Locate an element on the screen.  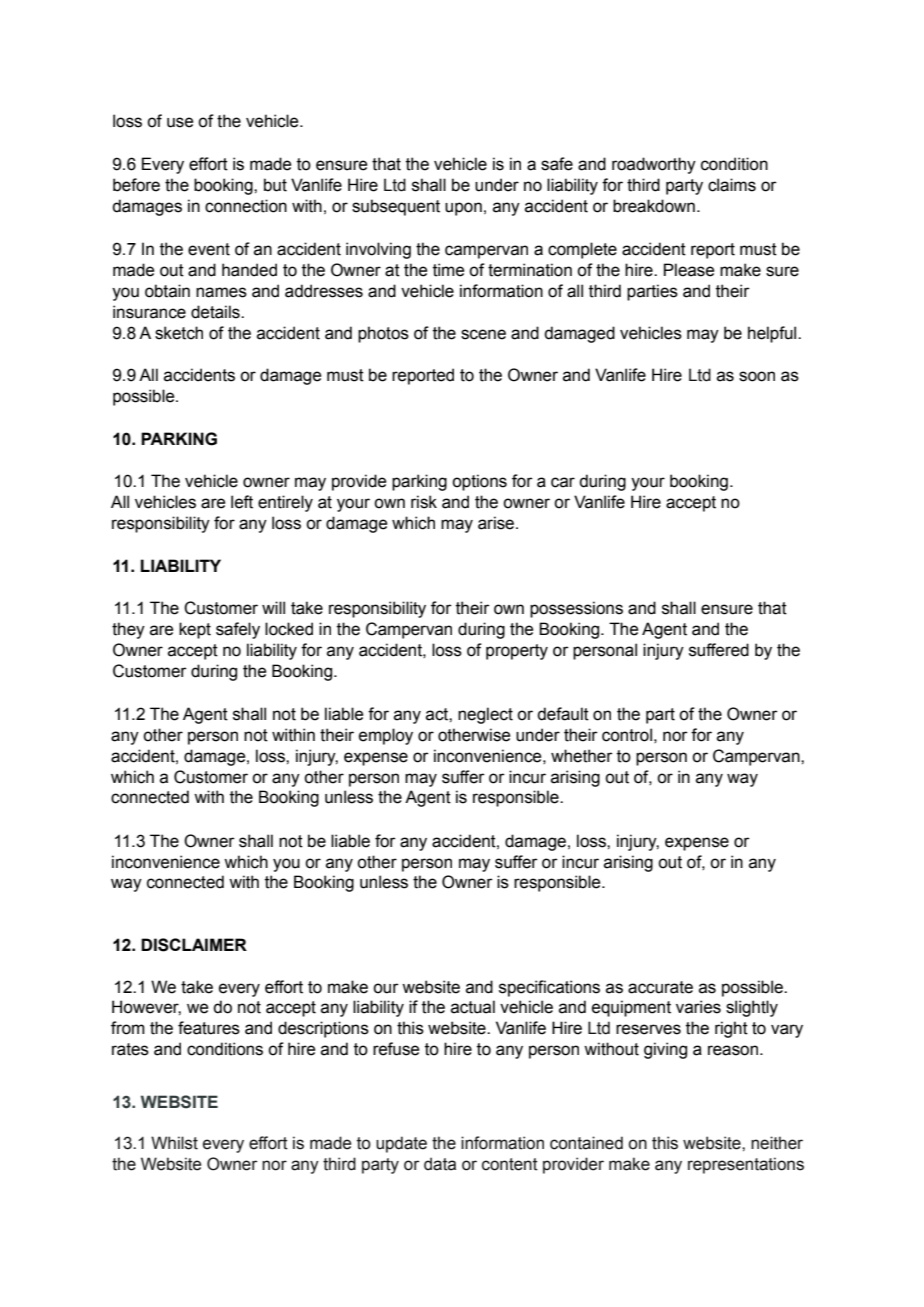
kept is located at coordinates (195, 630).
